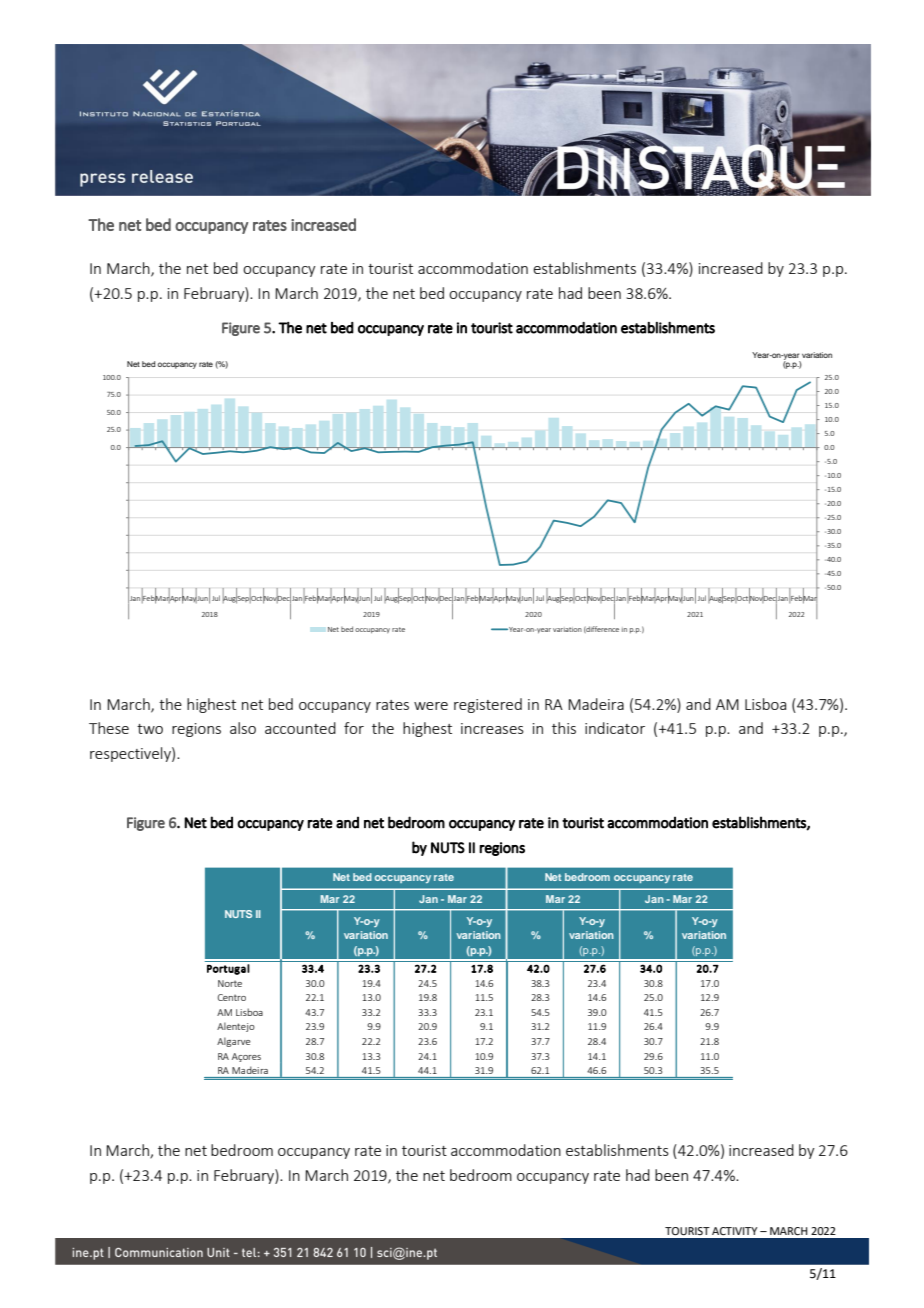 The width and height of the document is (924, 1308). What do you see at coordinates (243, 728) in the document?
I see `also` at bounding box center [243, 728].
